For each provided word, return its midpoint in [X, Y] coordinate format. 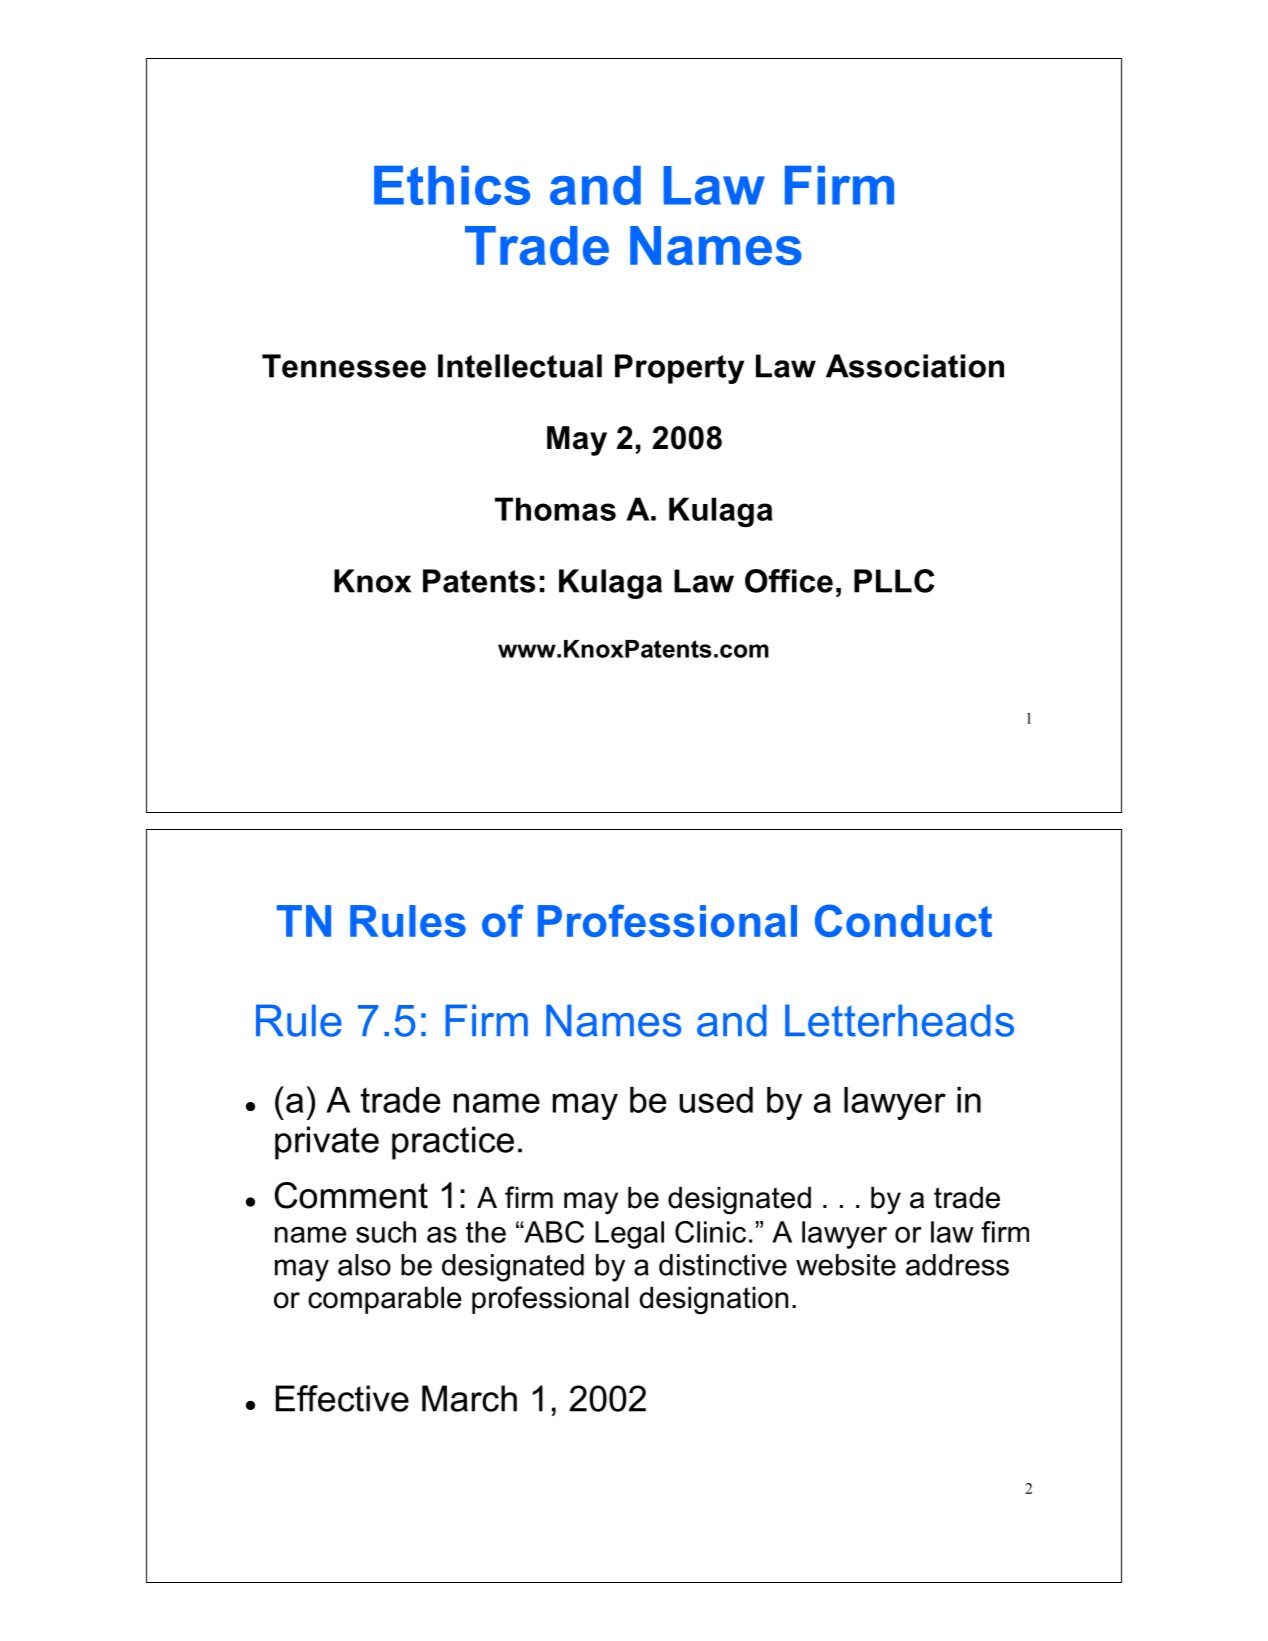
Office [789, 581]
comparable [385, 1300]
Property [679, 369]
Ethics [452, 185]
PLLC [894, 581]
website [846, 1265]
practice [453, 1143]
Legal [629, 1235]
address [957, 1265]
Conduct [903, 920]
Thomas [555, 509]
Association [915, 366]
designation [713, 1301]
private [327, 1143]
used [716, 1100]
